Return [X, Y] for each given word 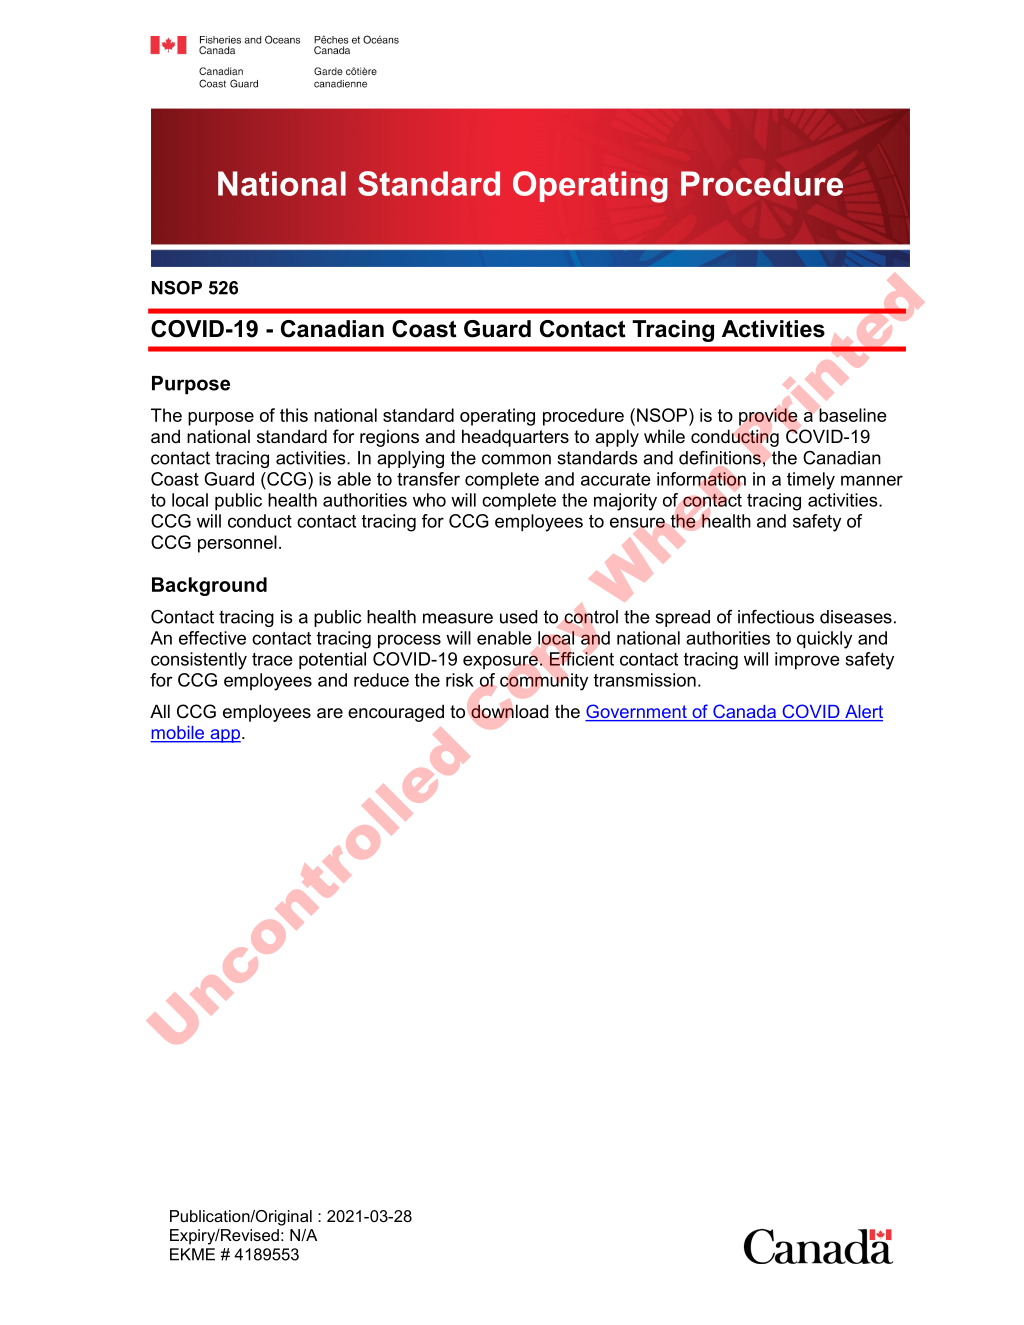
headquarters [515, 438]
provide [768, 417]
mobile [178, 734]
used [518, 617]
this [294, 415]
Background [209, 586]
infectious [776, 617]
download [509, 711]
